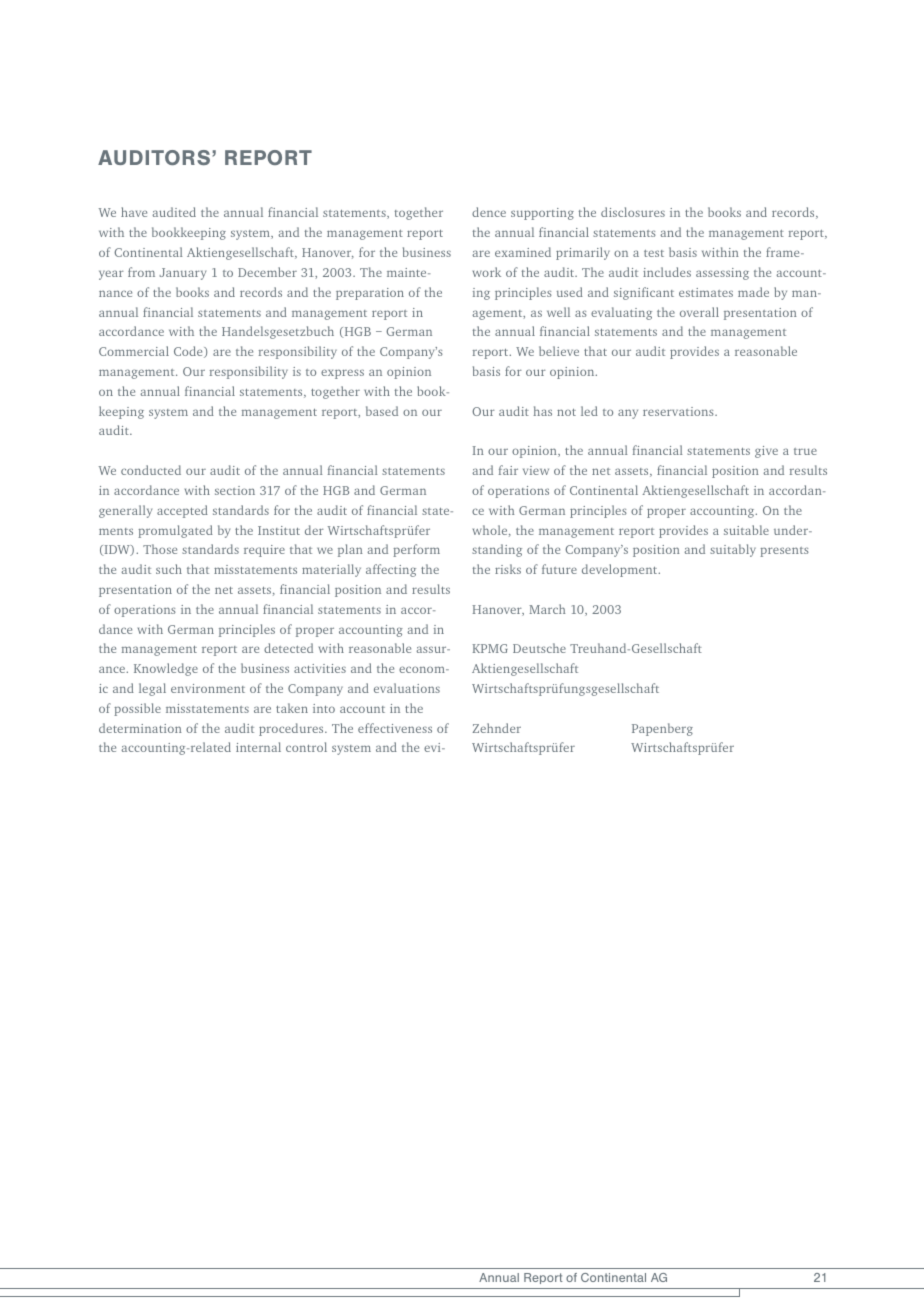 The image size is (924, 1308). What do you see at coordinates (134, 212) in the page?
I see `have` at bounding box center [134, 212].
